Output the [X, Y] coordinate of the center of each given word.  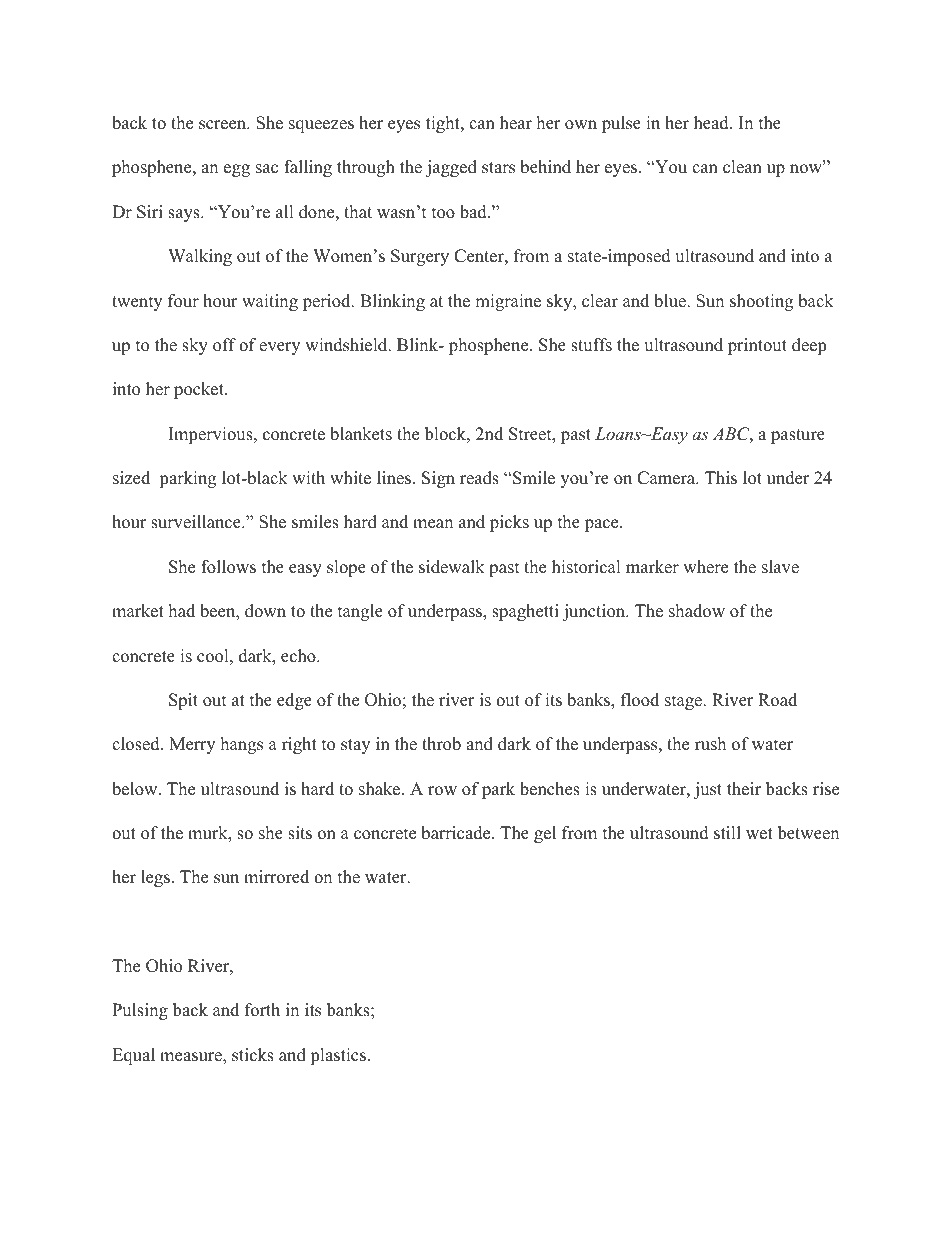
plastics [338, 1056]
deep [809, 346]
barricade [457, 833]
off [224, 345]
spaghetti [525, 612]
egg [237, 170]
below [136, 789]
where [705, 567]
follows [228, 567]
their [744, 789]
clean [742, 167]
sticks [253, 1055]
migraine [508, 302]
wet [759, 834]
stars [498, 168]
